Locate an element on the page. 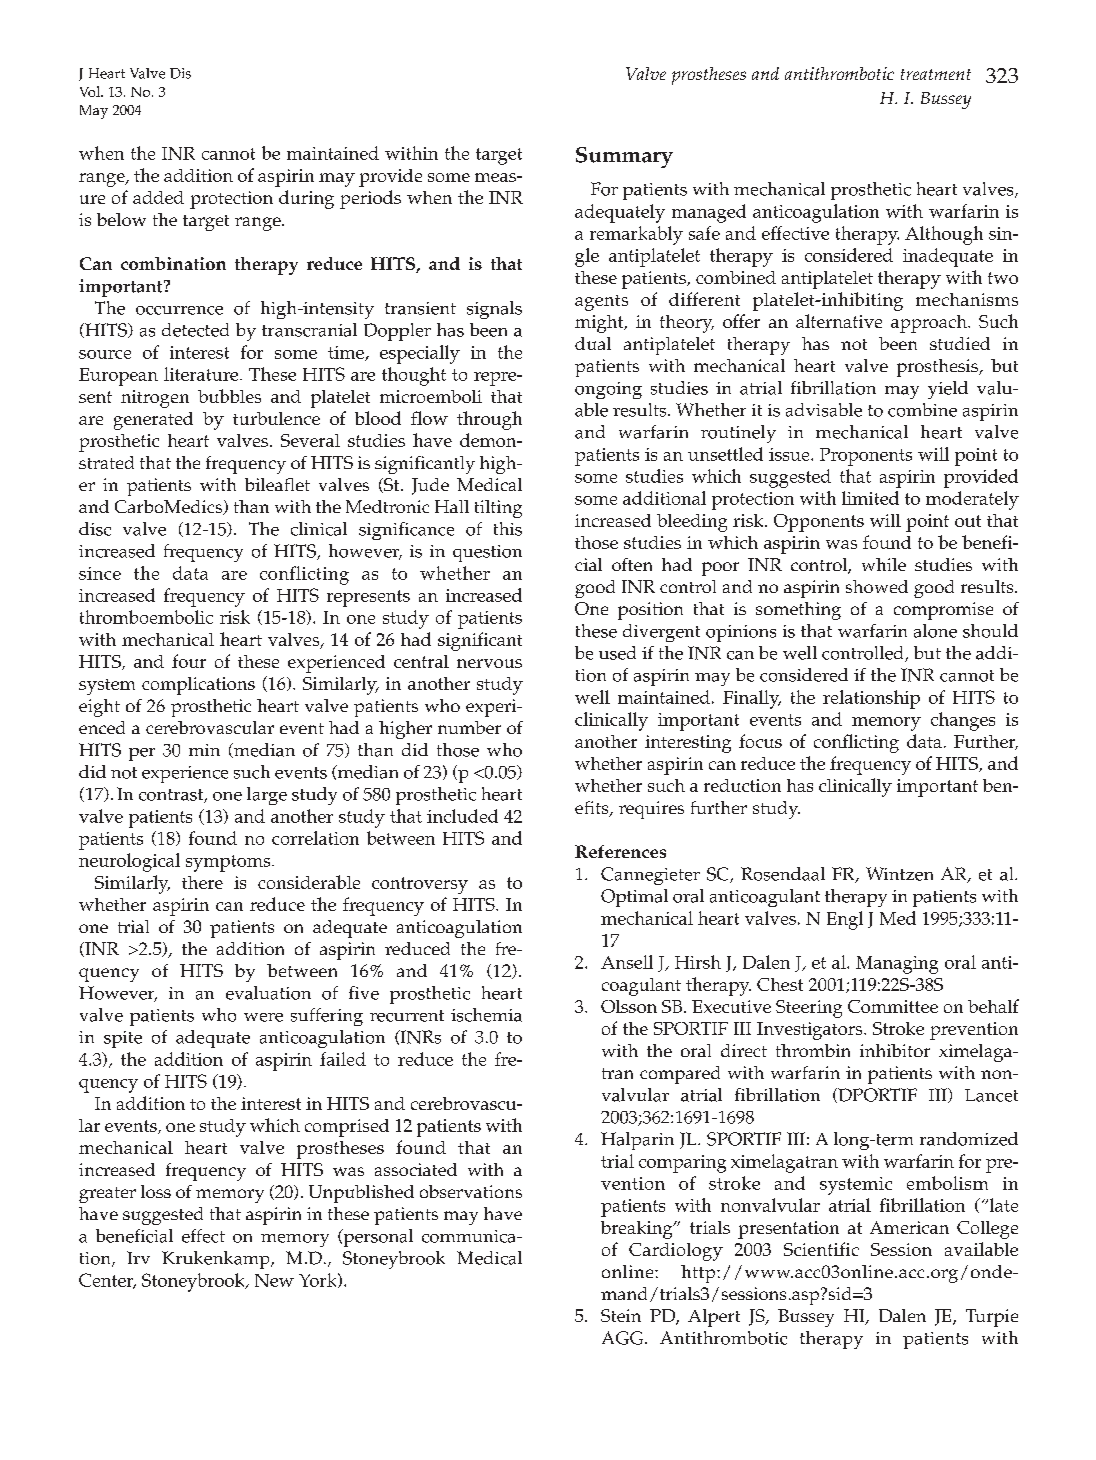 The width and height of the document is (1096, 1460). there is located at coordinates (202, 882).
